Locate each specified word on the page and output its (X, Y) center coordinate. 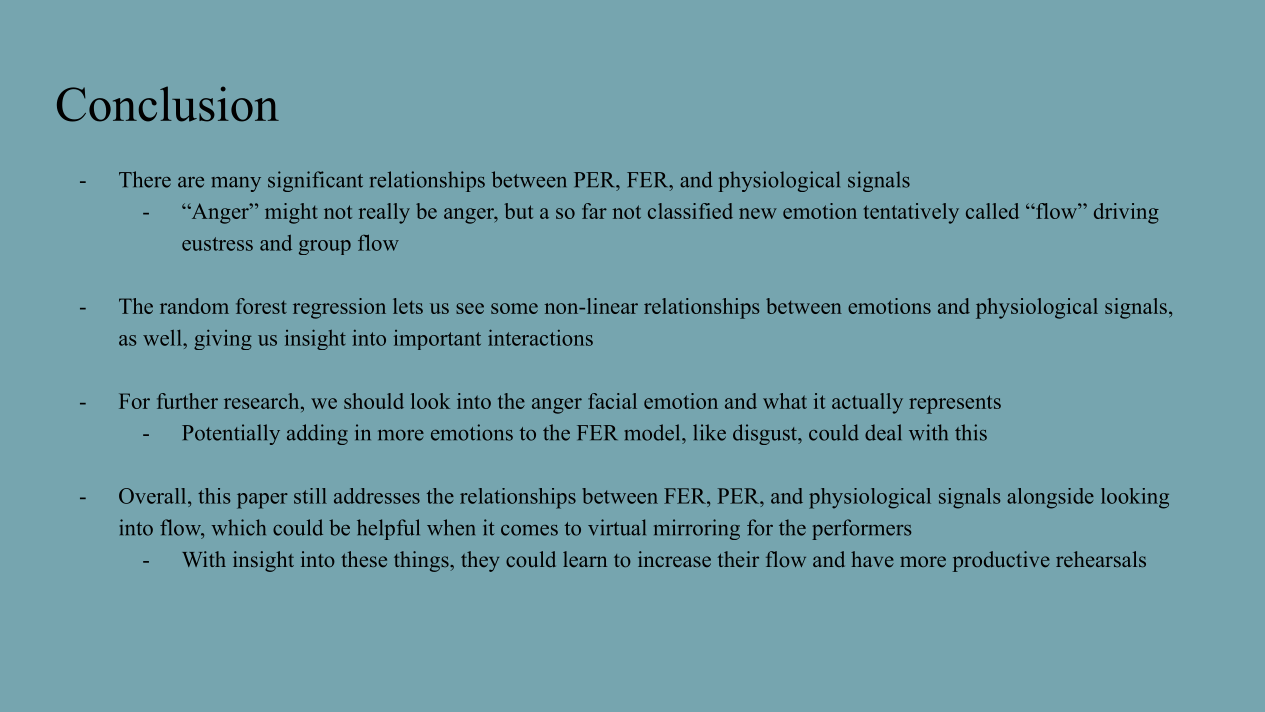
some (514, 308)
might (291, 213)
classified (690, 211)
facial (612, 401)
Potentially (231, 434)
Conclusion (168, 104)
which (239, 527)
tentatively (911, 213)
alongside (1050, 498)
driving (1126, 213)
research (263, 401)
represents (955, 404)
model (654, 432)
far (594, 211)
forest (261, 306)
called (992, 211)
